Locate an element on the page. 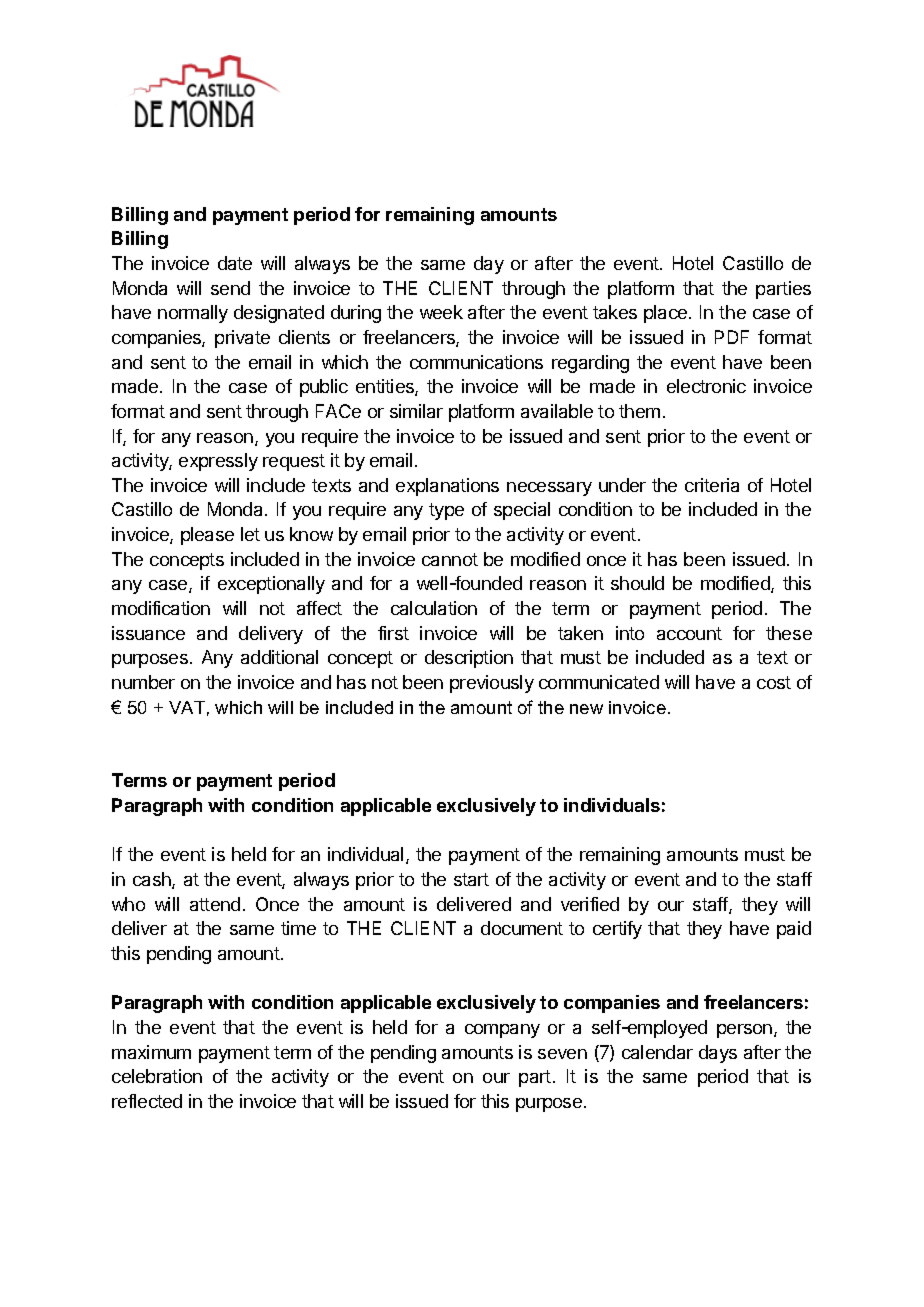 The width and height of the page is (924, 1307). celebration is located at coordinates (157, 1076).
